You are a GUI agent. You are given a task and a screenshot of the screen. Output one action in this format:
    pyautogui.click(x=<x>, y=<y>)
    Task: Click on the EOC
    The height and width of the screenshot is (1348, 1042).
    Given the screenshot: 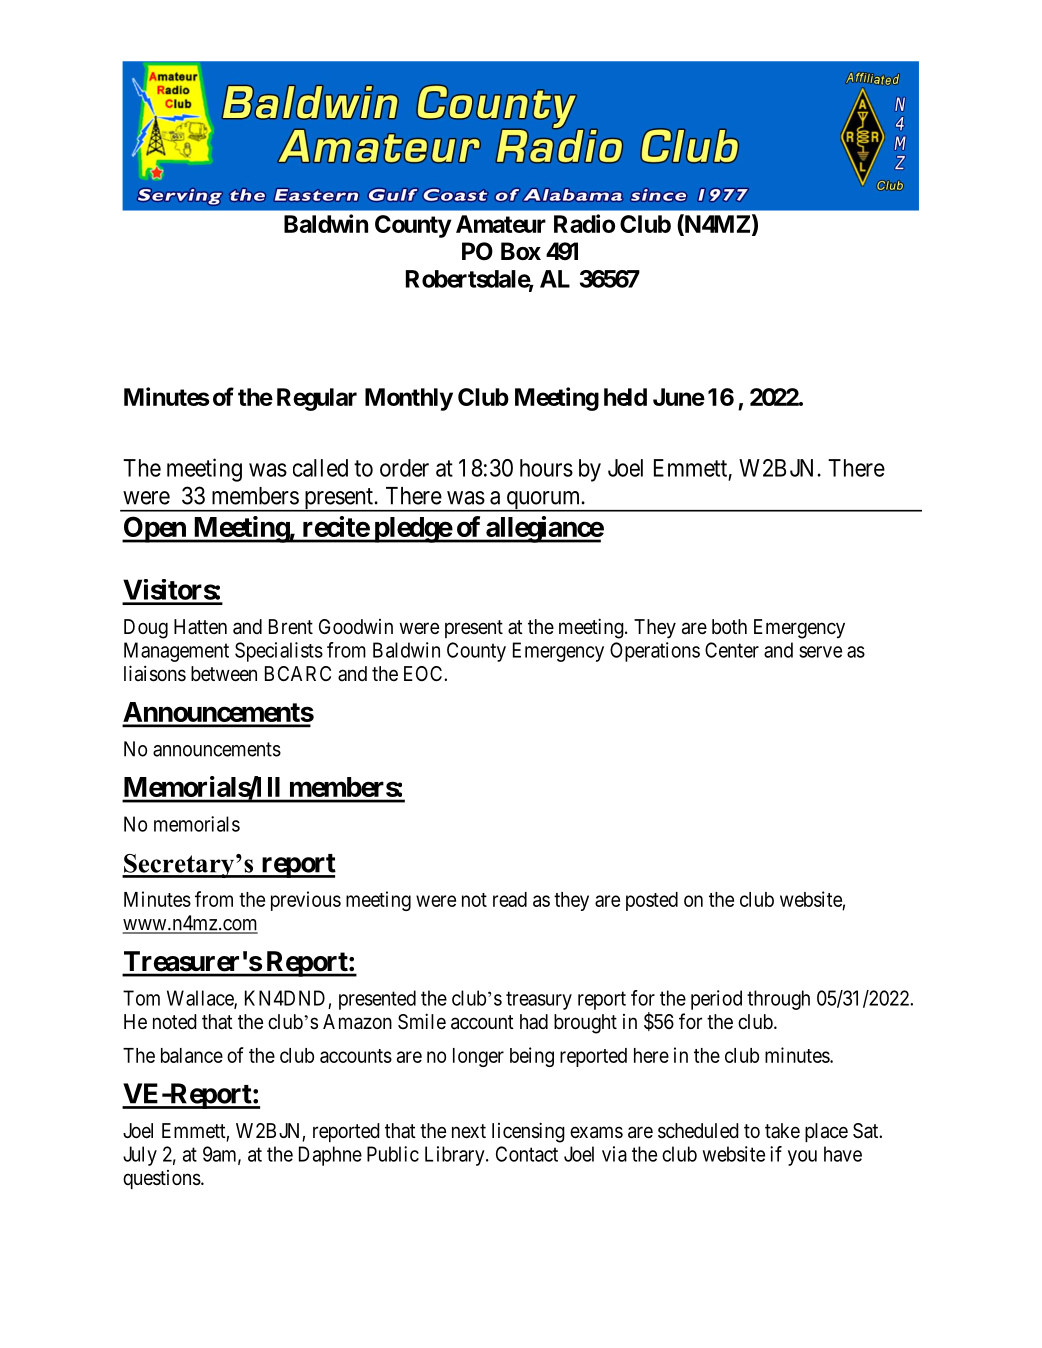 What is the action you would take?
    pyautogui.click(x=424, y=673)
